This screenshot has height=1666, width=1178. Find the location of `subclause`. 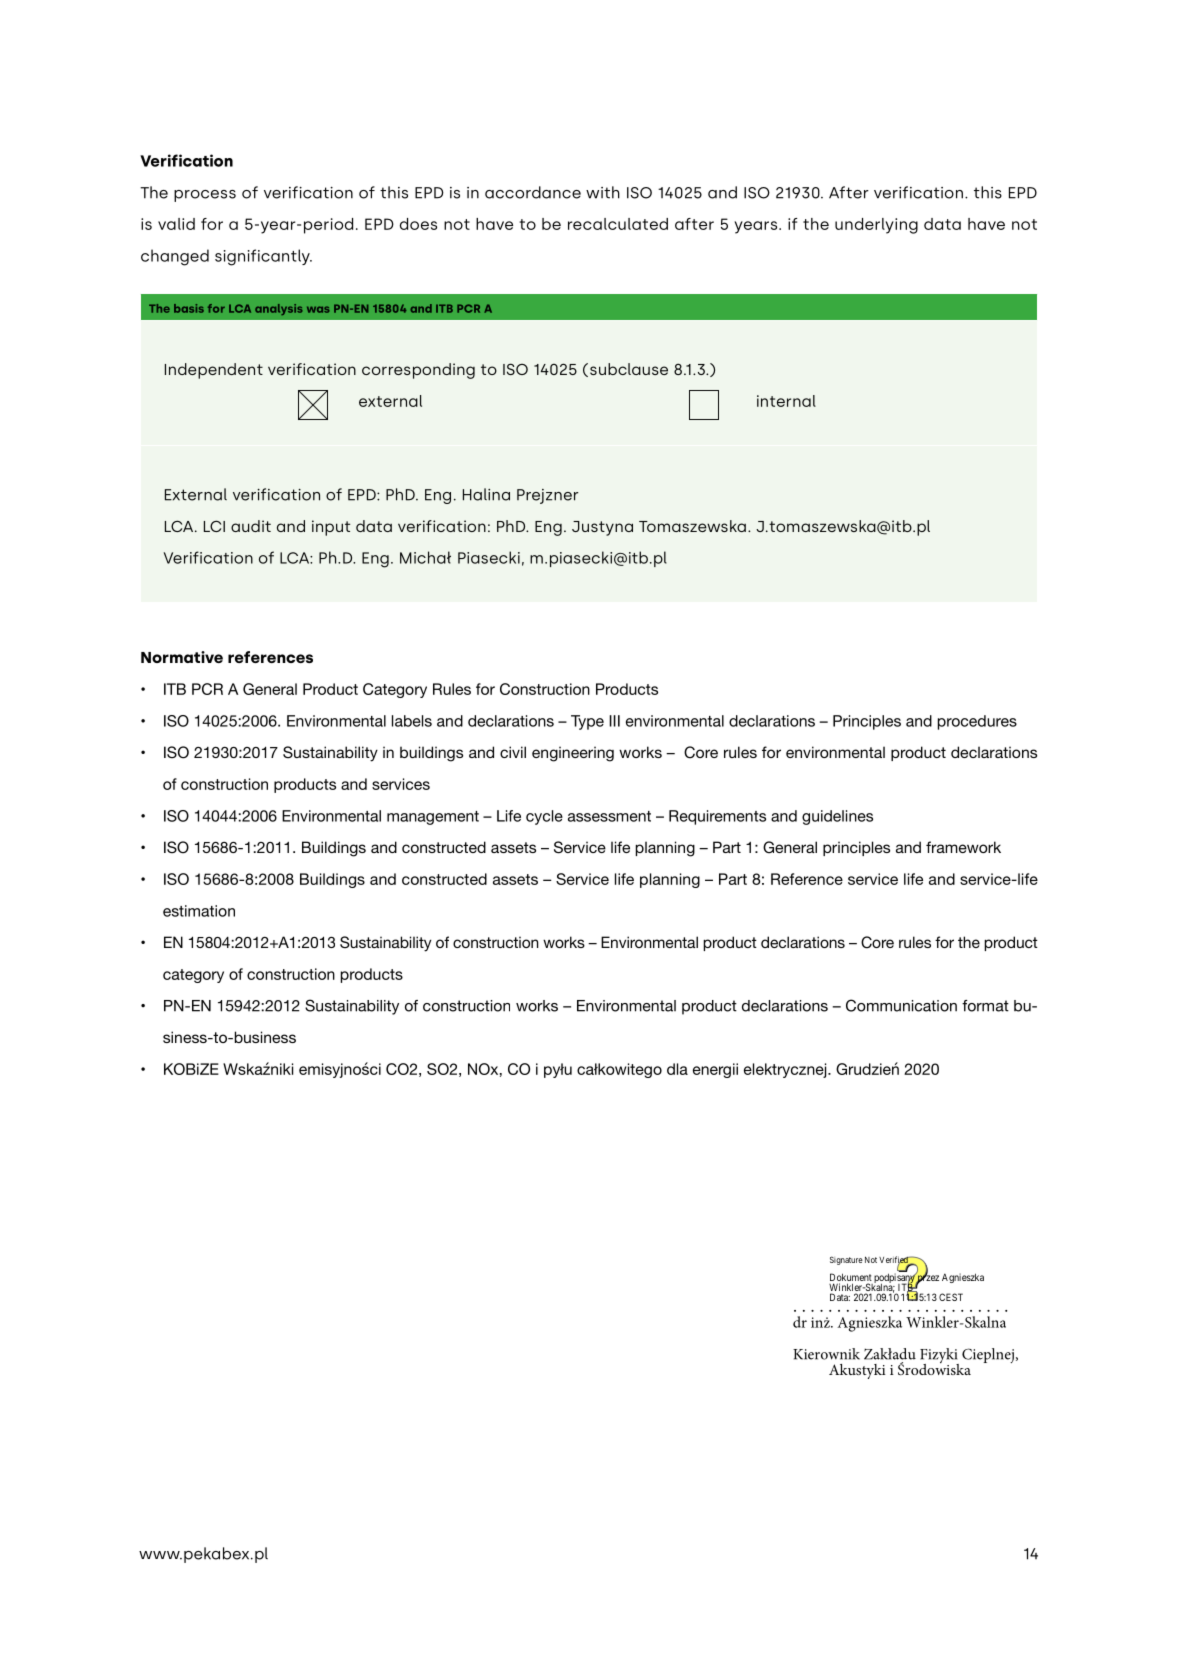

subclause is located at coordinates (629, 369).
